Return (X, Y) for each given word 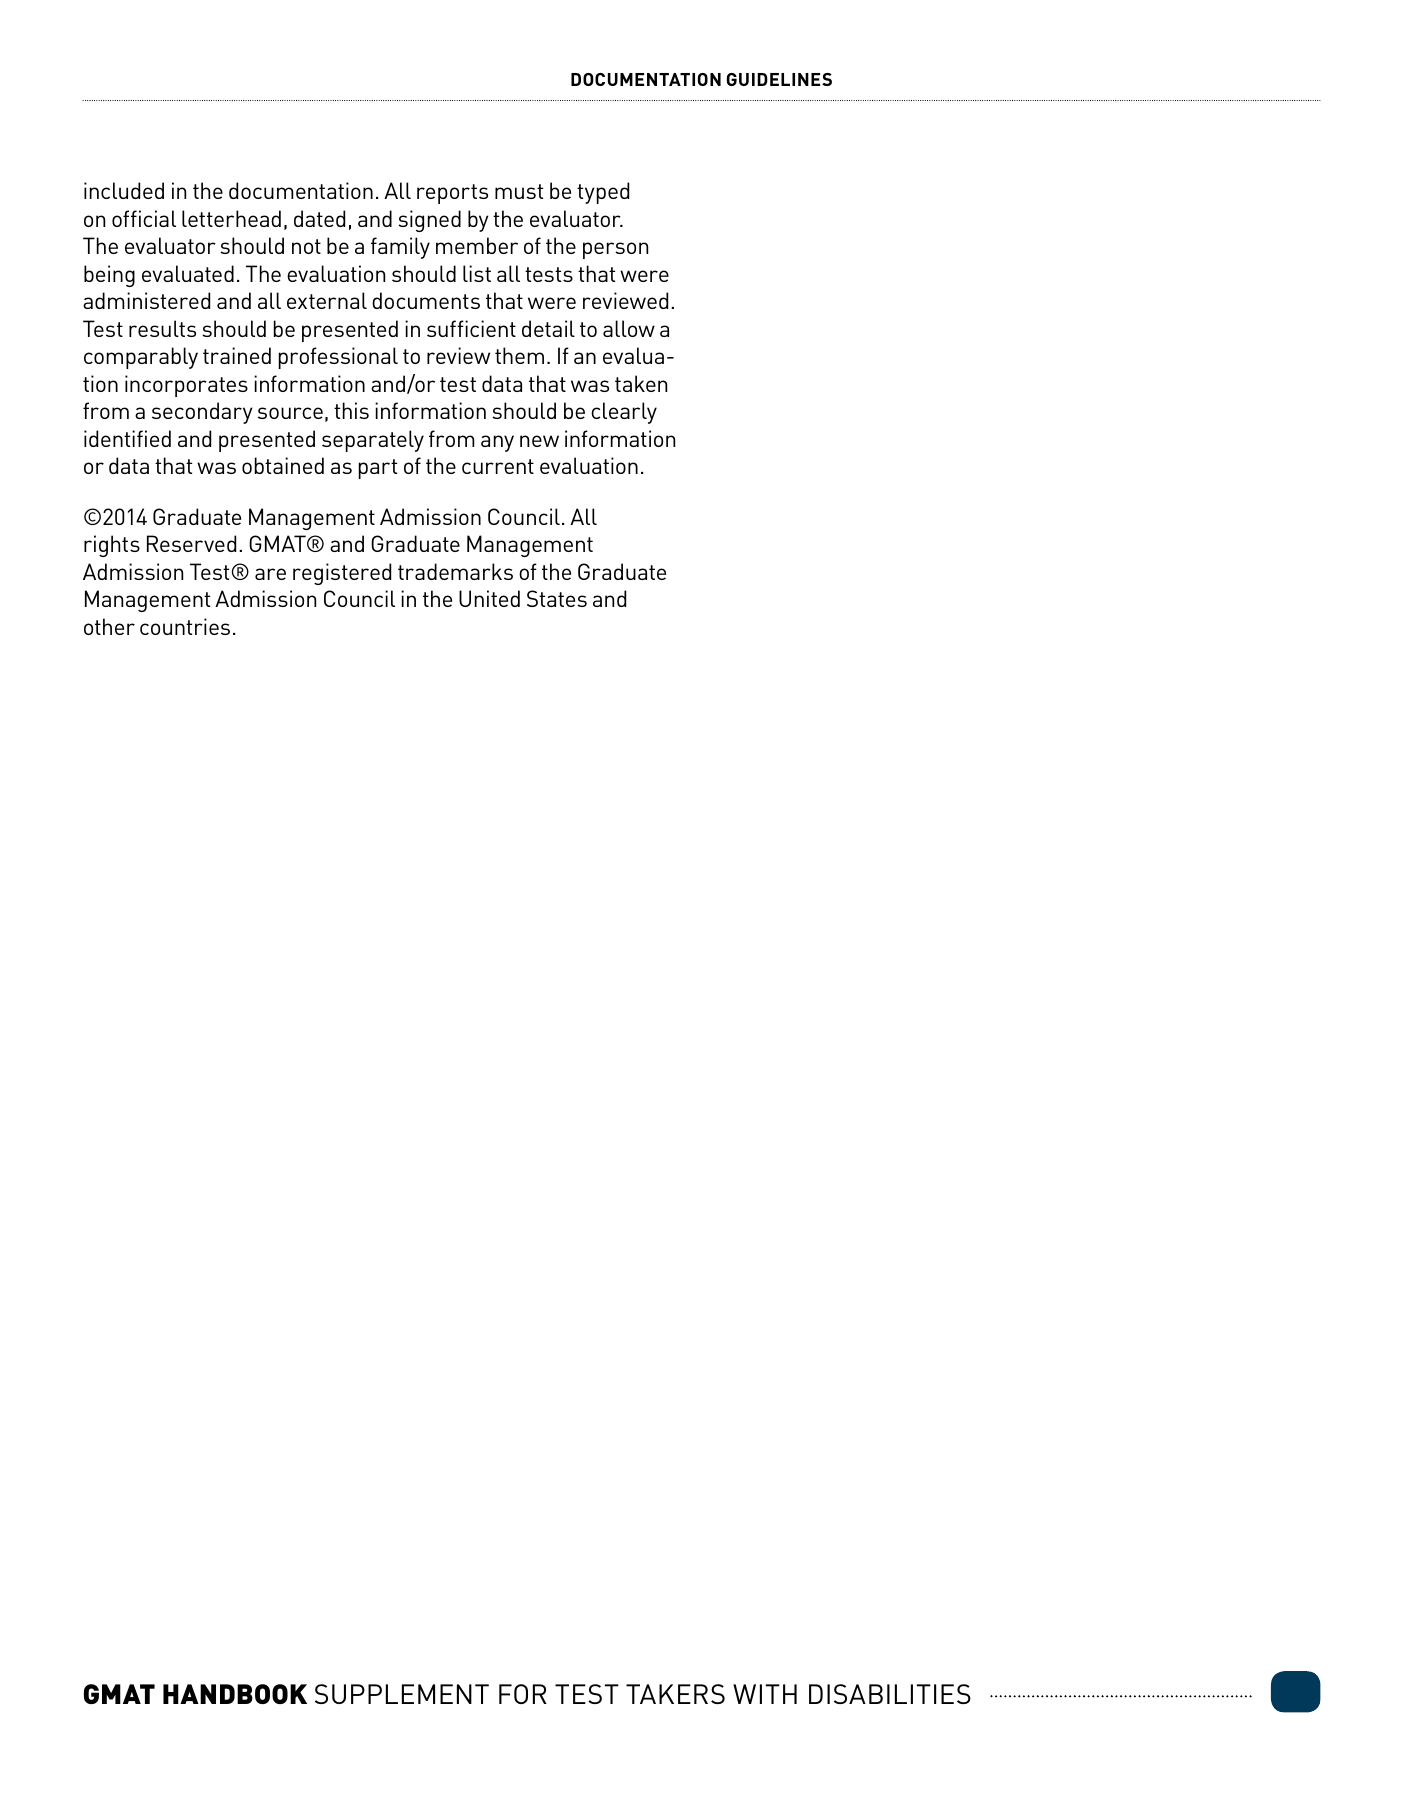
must (519, 191)
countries (185, 626)
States (557, 598)
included (124, 190)
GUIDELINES (779, 79)
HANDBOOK (235, 1694)
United (489, 598)
